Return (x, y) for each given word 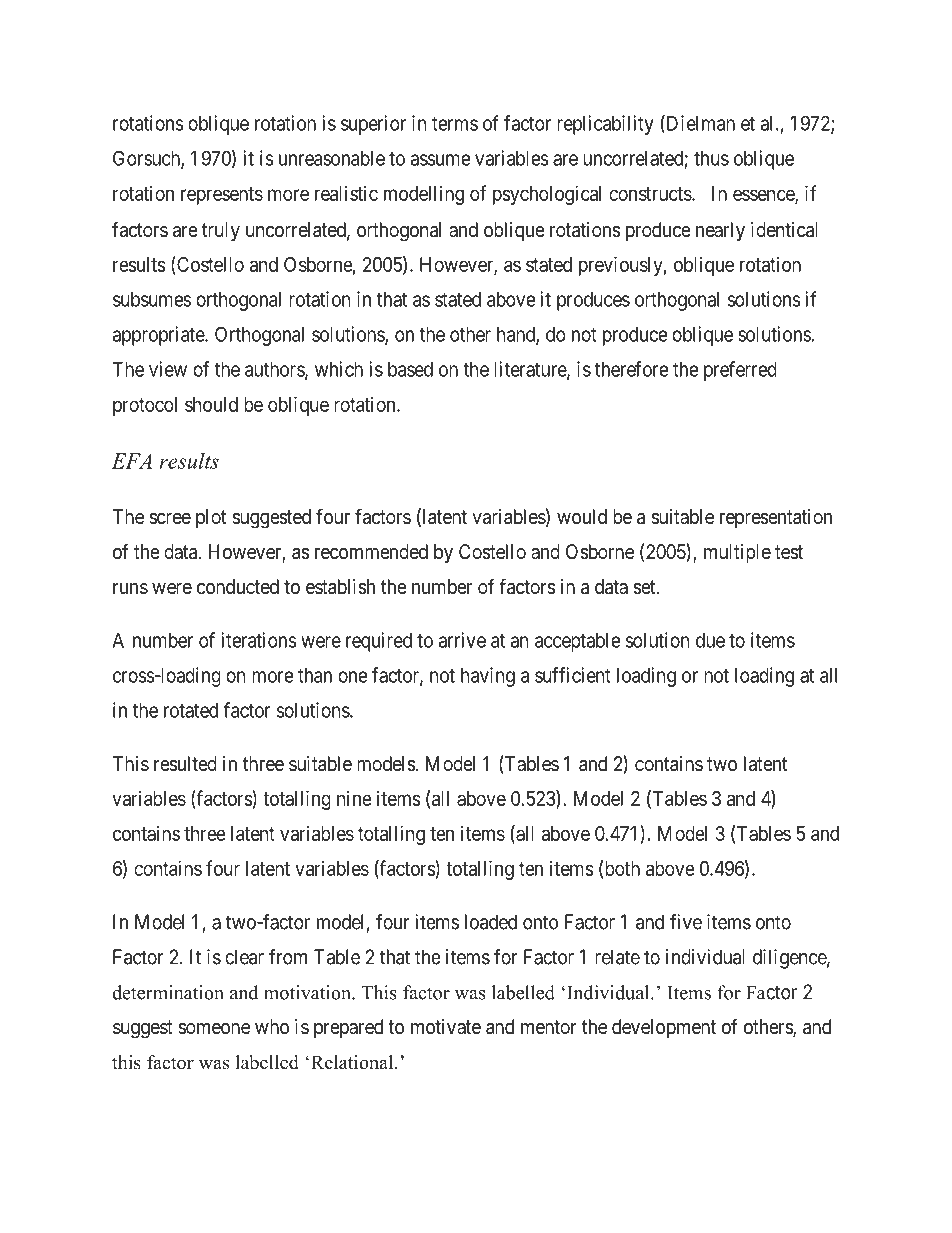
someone (214, 1028)
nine (354, 798)
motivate (446, 1026)
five (686, 922)
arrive (462, 640)
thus (711, 158)
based (410, 369)
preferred (740, 371)
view (168, 369)
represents (222, 196)
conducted (238, 587)
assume (441, 160)
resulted (185, 763)
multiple (737, 553)
